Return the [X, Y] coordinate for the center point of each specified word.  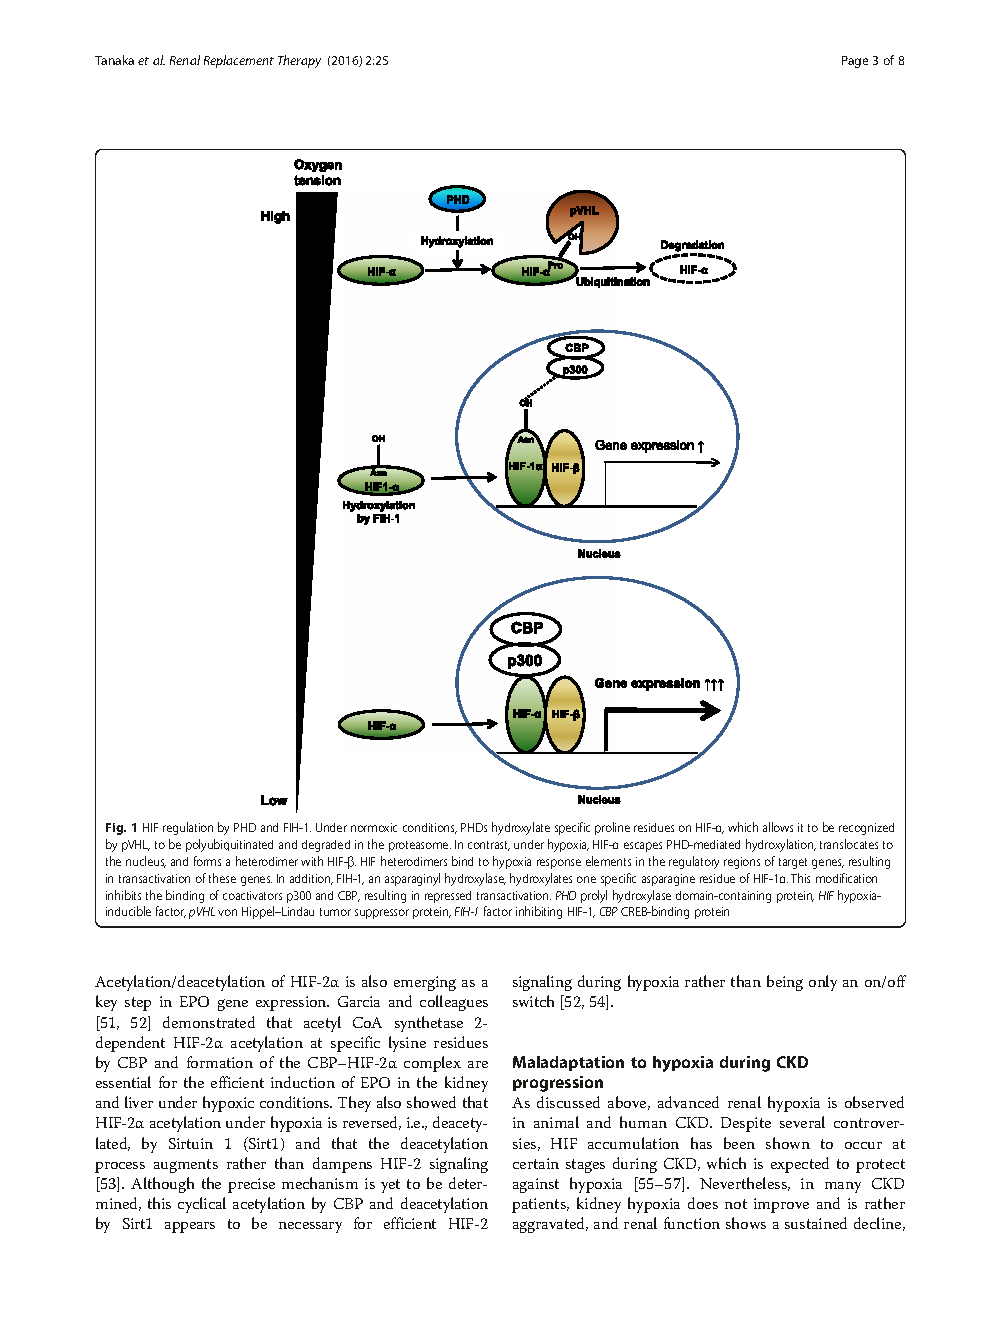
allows [778, 827]
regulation [188, 828]
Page [855, 62]
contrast [489, 846]
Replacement [239, 61]
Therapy [299, 61]
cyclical [202, 1205]
